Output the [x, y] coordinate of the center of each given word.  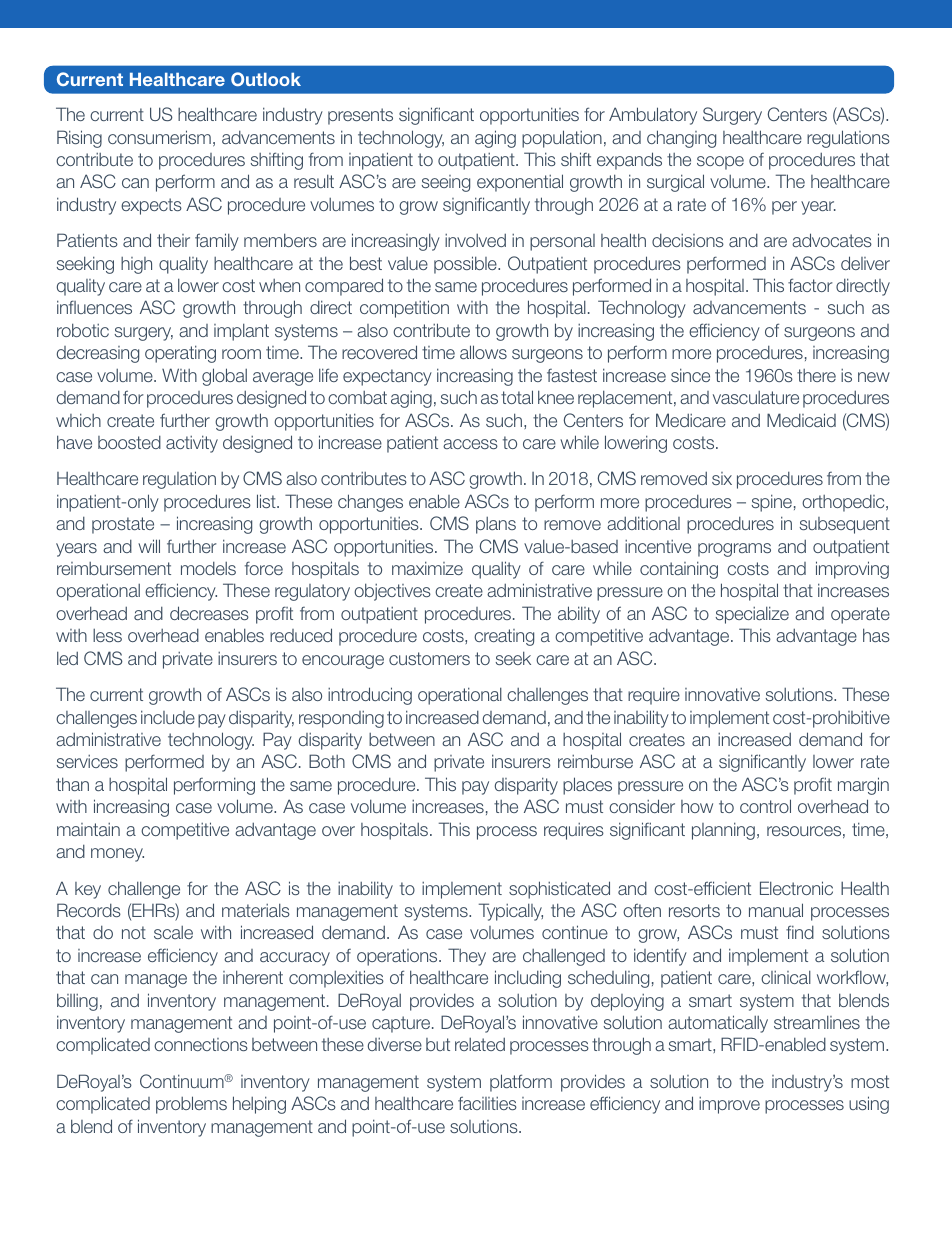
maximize [427, 568]
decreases [209, 613]
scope [720, 163]
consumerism [159, 137]
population [562, 139]
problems [191, 1105]
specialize [752, 615]
